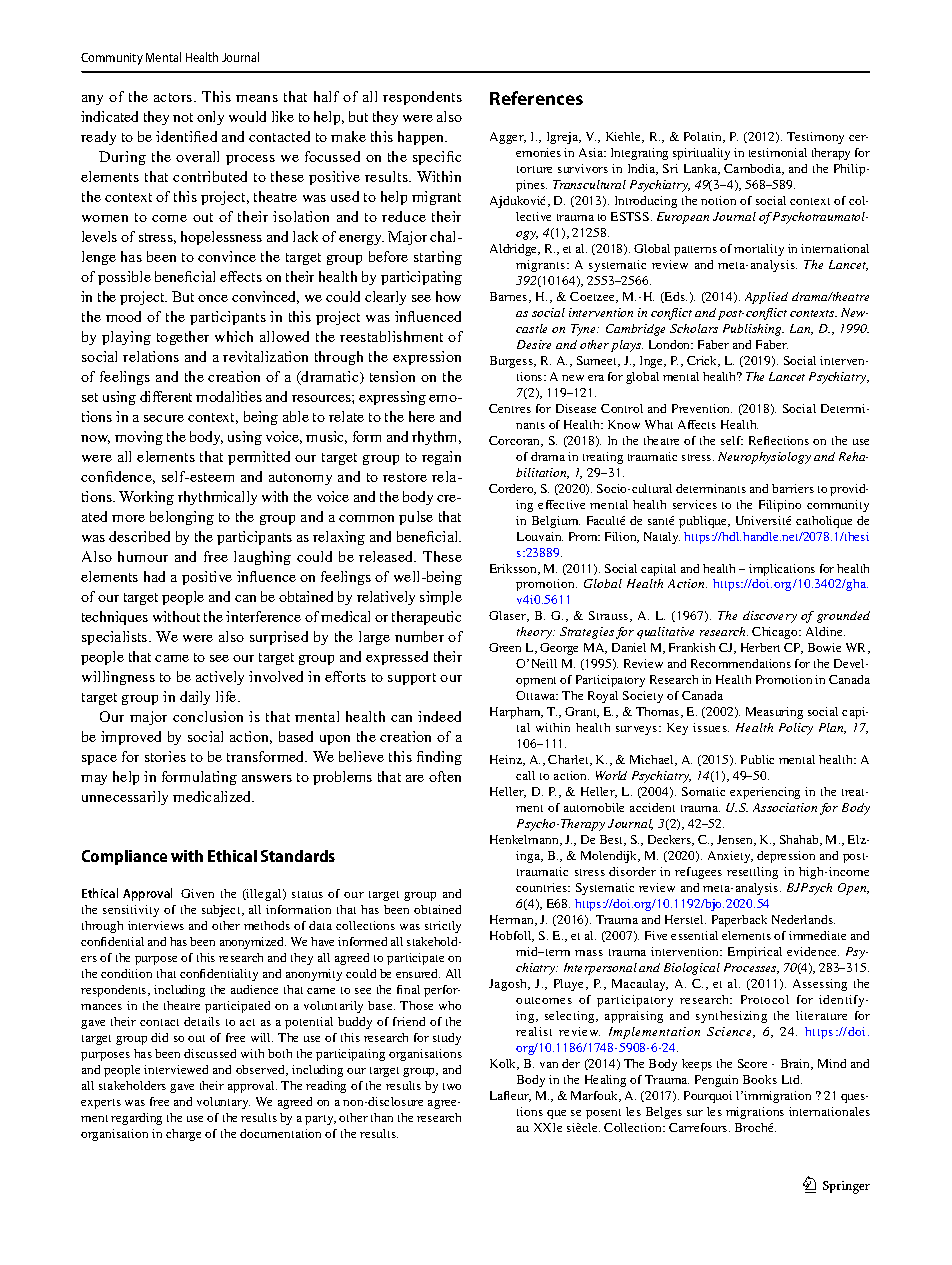  Describe the element at coordinates (210, 118) in the screenshot. I see `only` at that location.
